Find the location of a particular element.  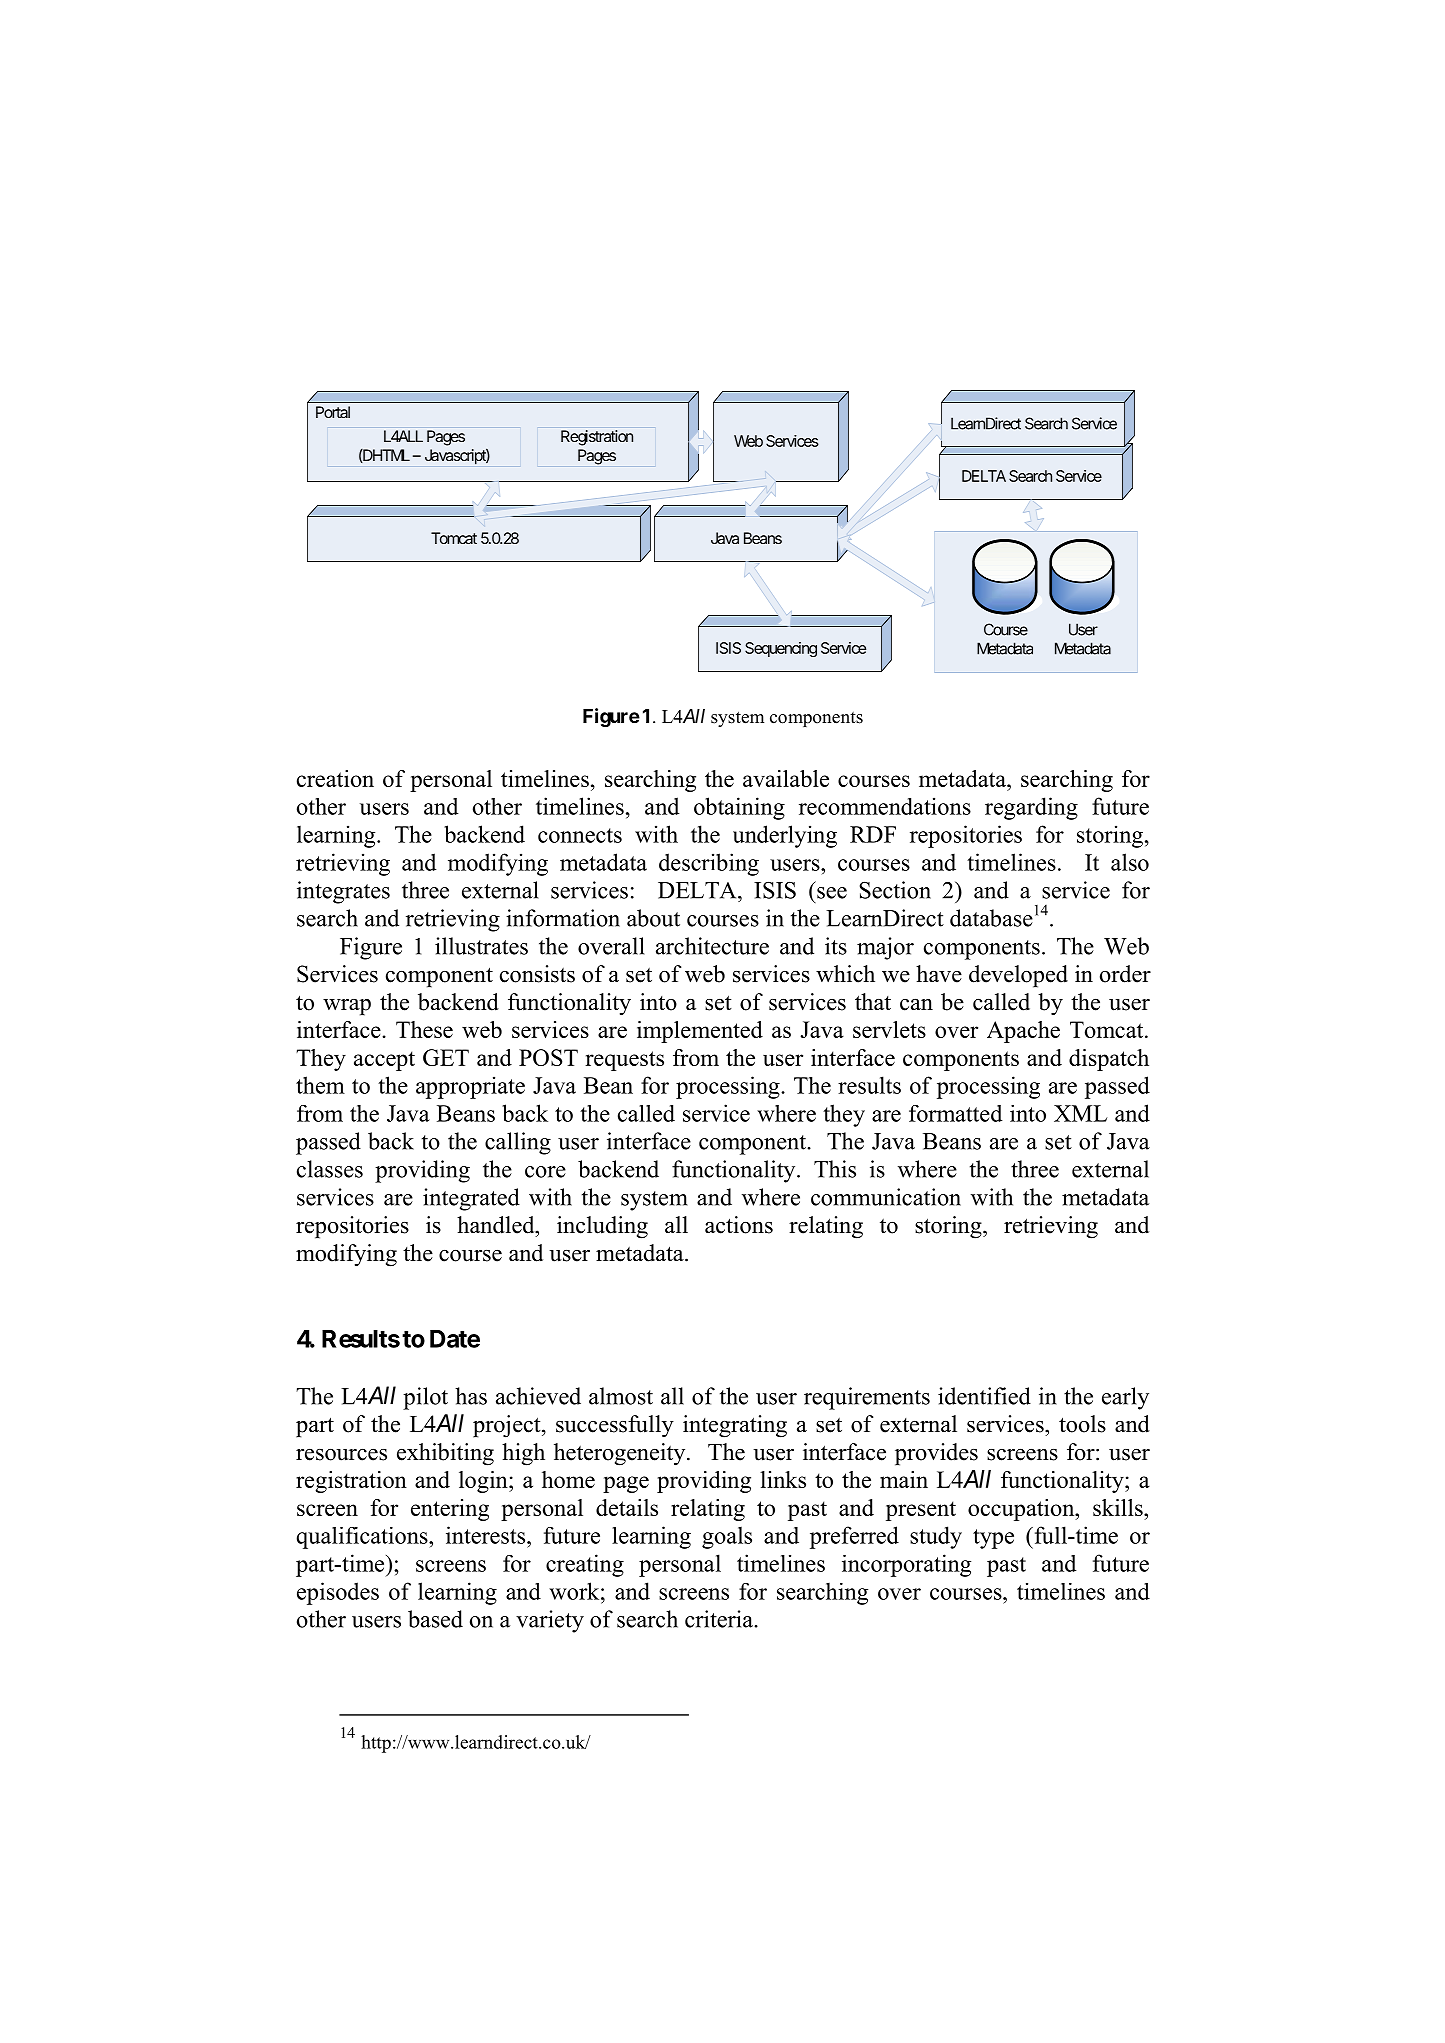

actions is located at coordinates (739, 1225).
